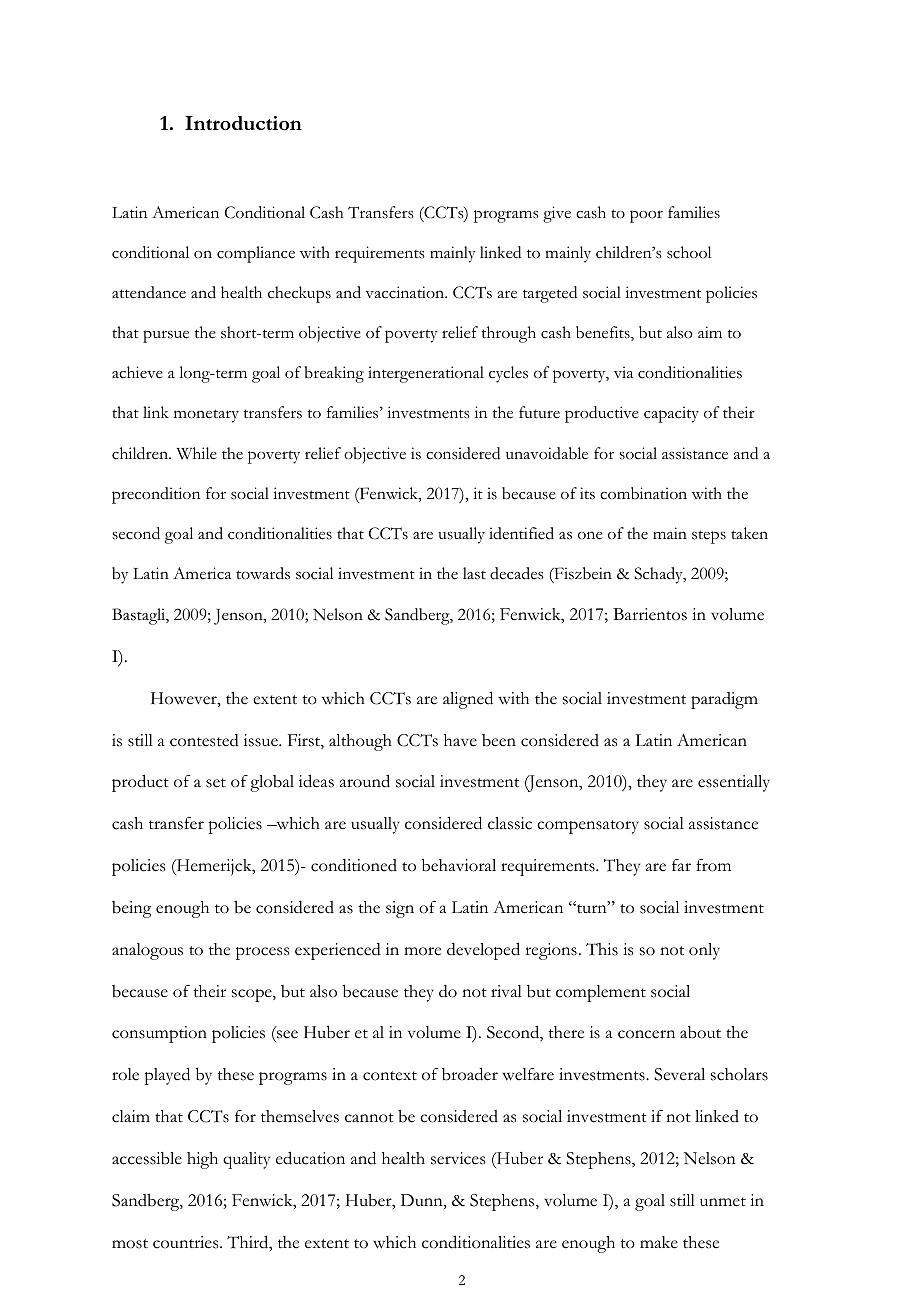 The image size is (924, 1308). I want to click on poor, so click(646, 216).
